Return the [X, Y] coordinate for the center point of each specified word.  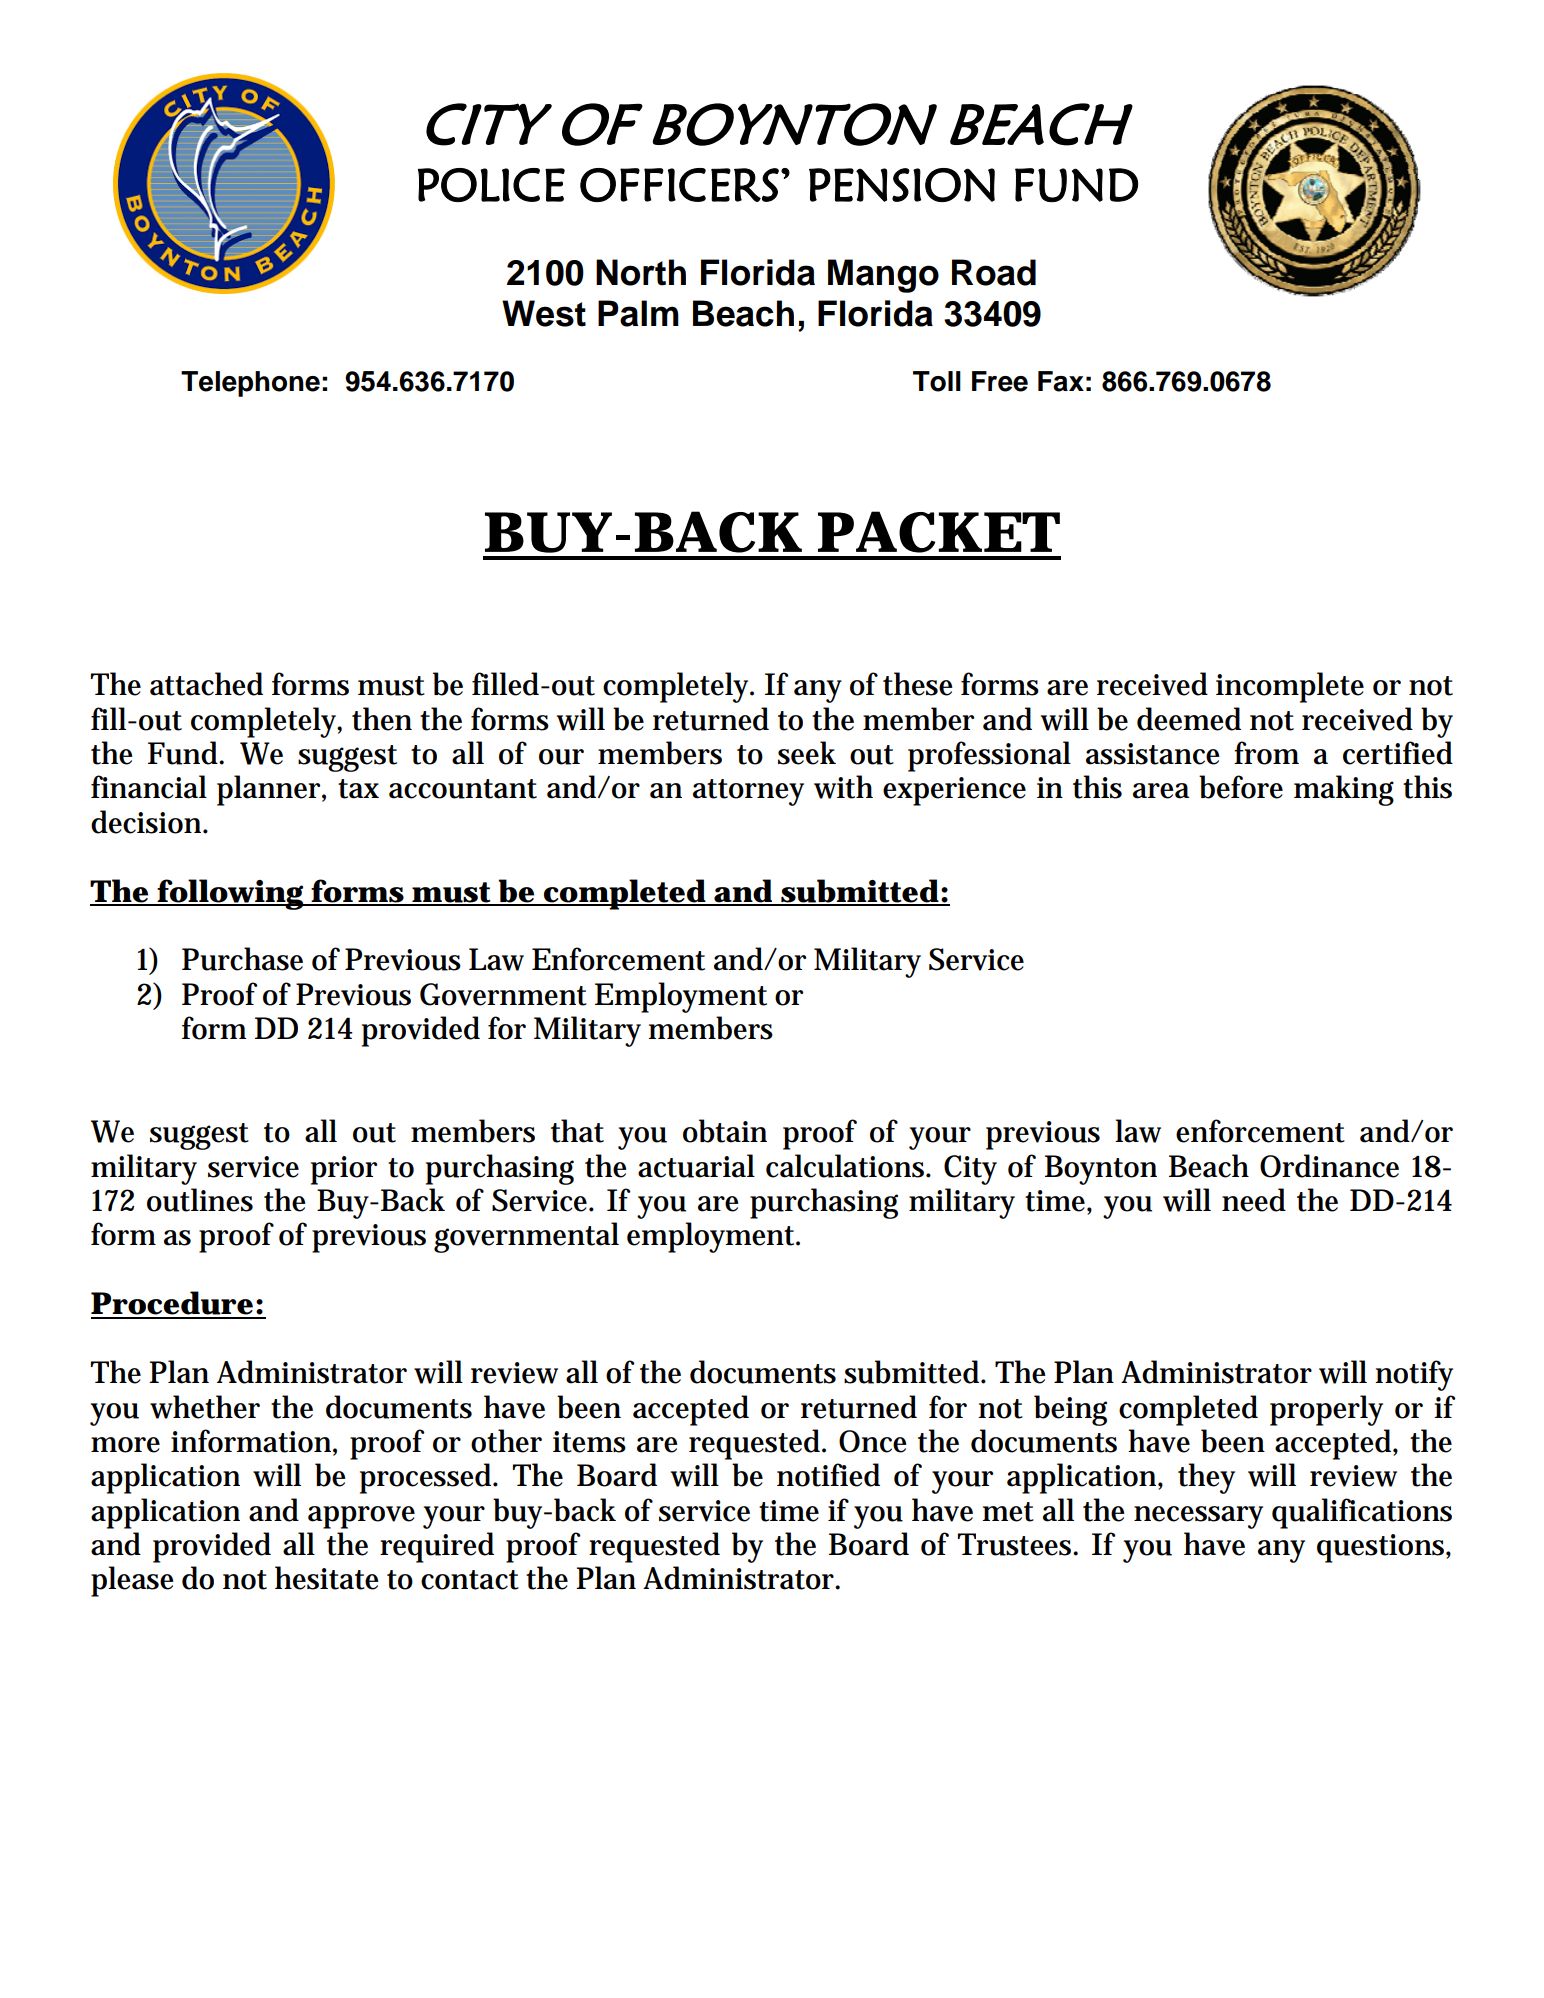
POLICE [491, 185]
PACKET [939, 532]
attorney [748, 792]
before [1241, 787]
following [231, 894]
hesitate [327, 1578]
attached [206, 684]
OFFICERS [679, 185]
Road [994, 272]
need [1254, 1200]
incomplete [1290, 687]
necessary [1198, 1517]
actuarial [696, 1166]
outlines [200, 1200]
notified [828, 1475]
